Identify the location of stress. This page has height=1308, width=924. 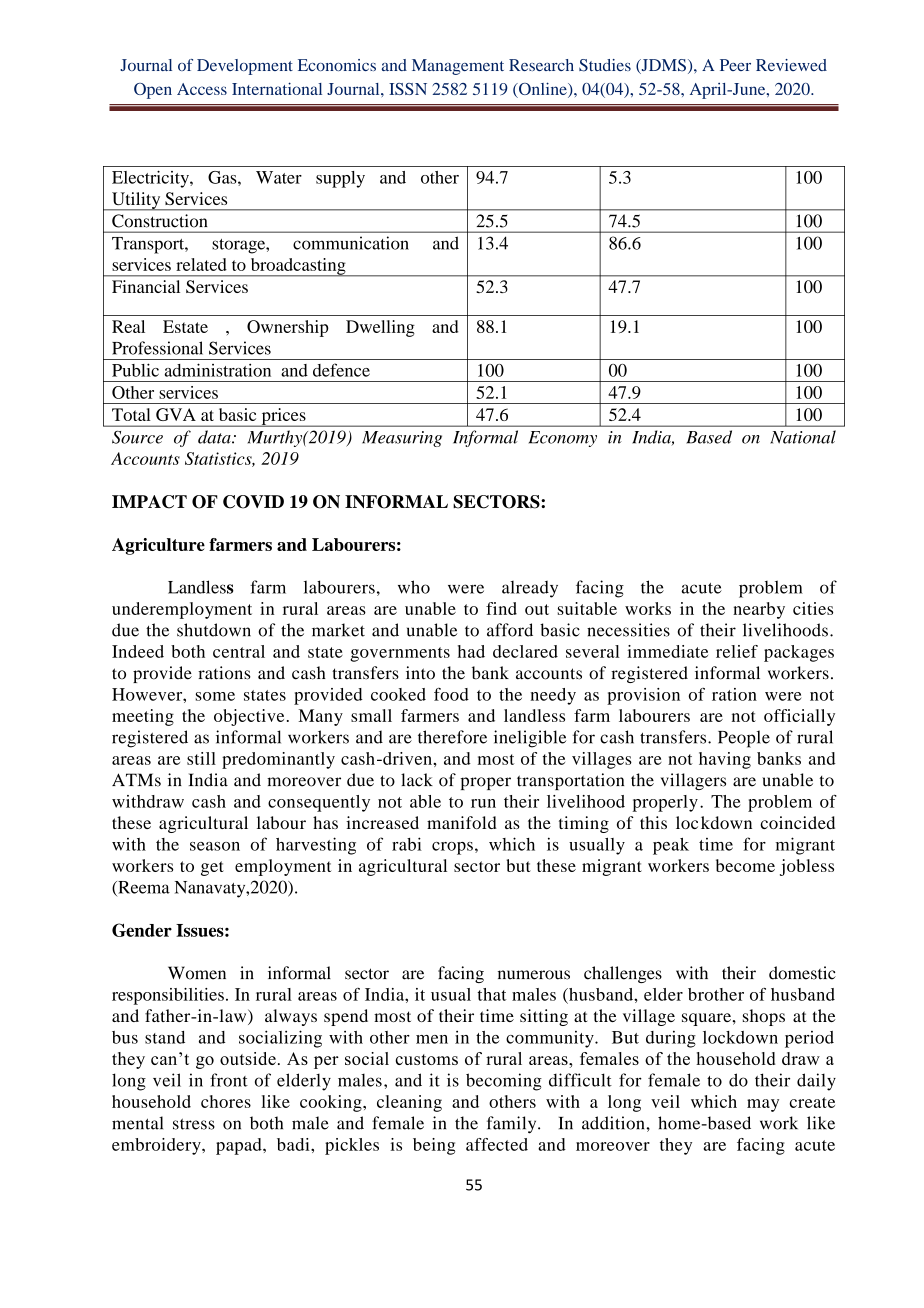
(194, 1124).
